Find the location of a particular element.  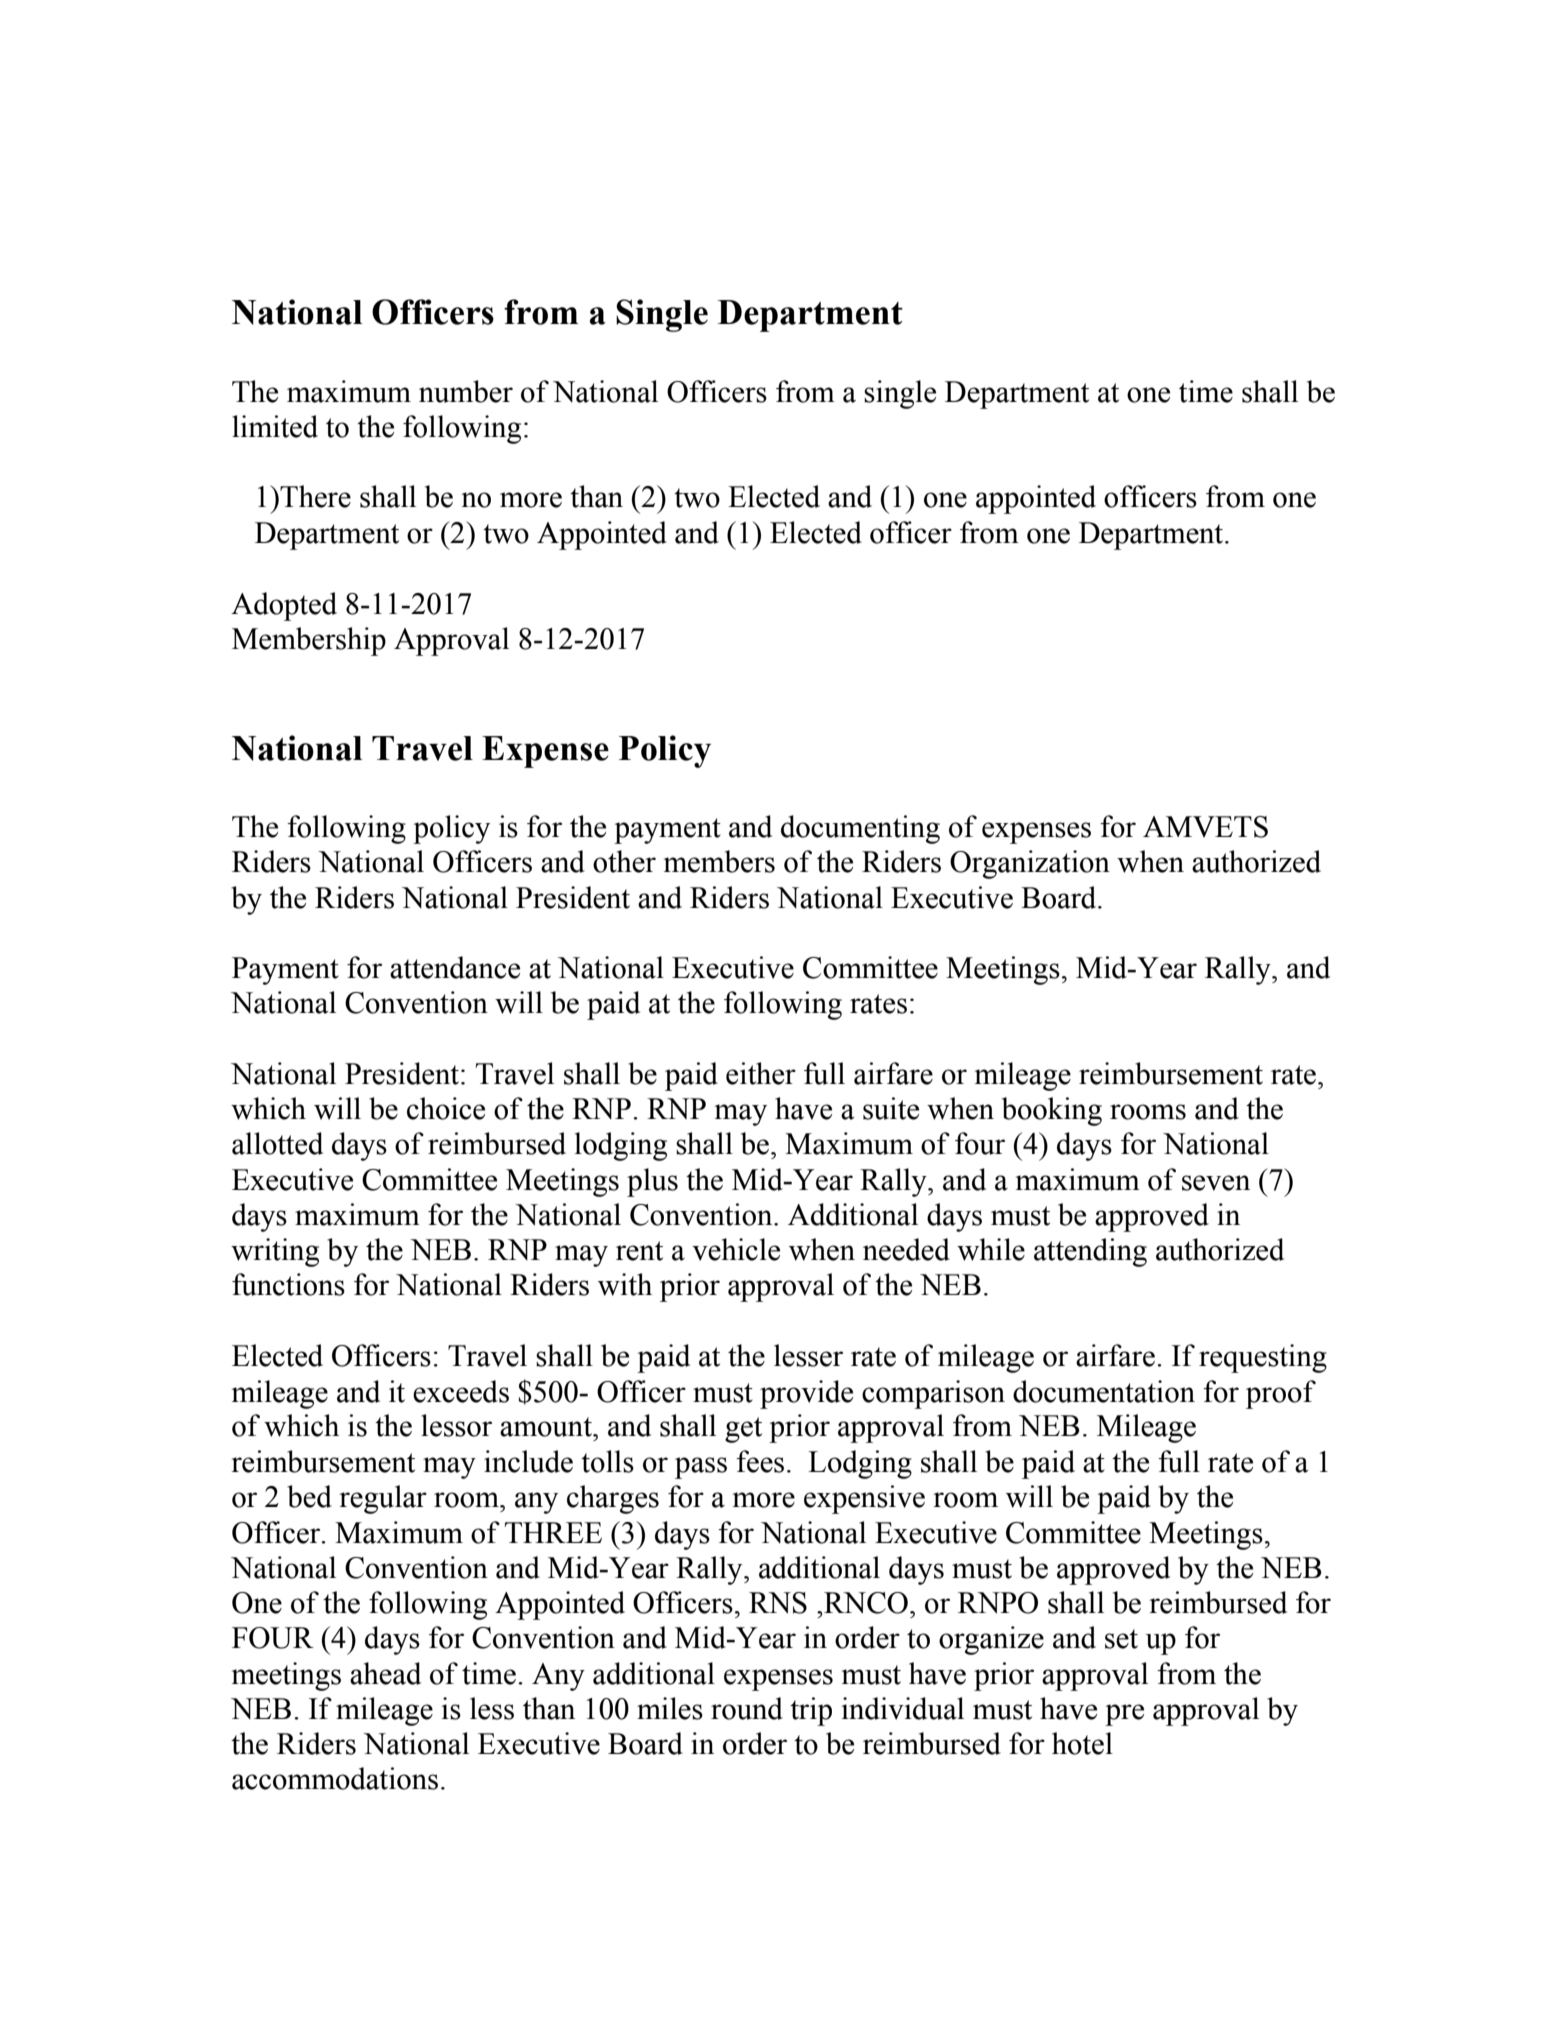

limited is located at coordinates (275, 426).
